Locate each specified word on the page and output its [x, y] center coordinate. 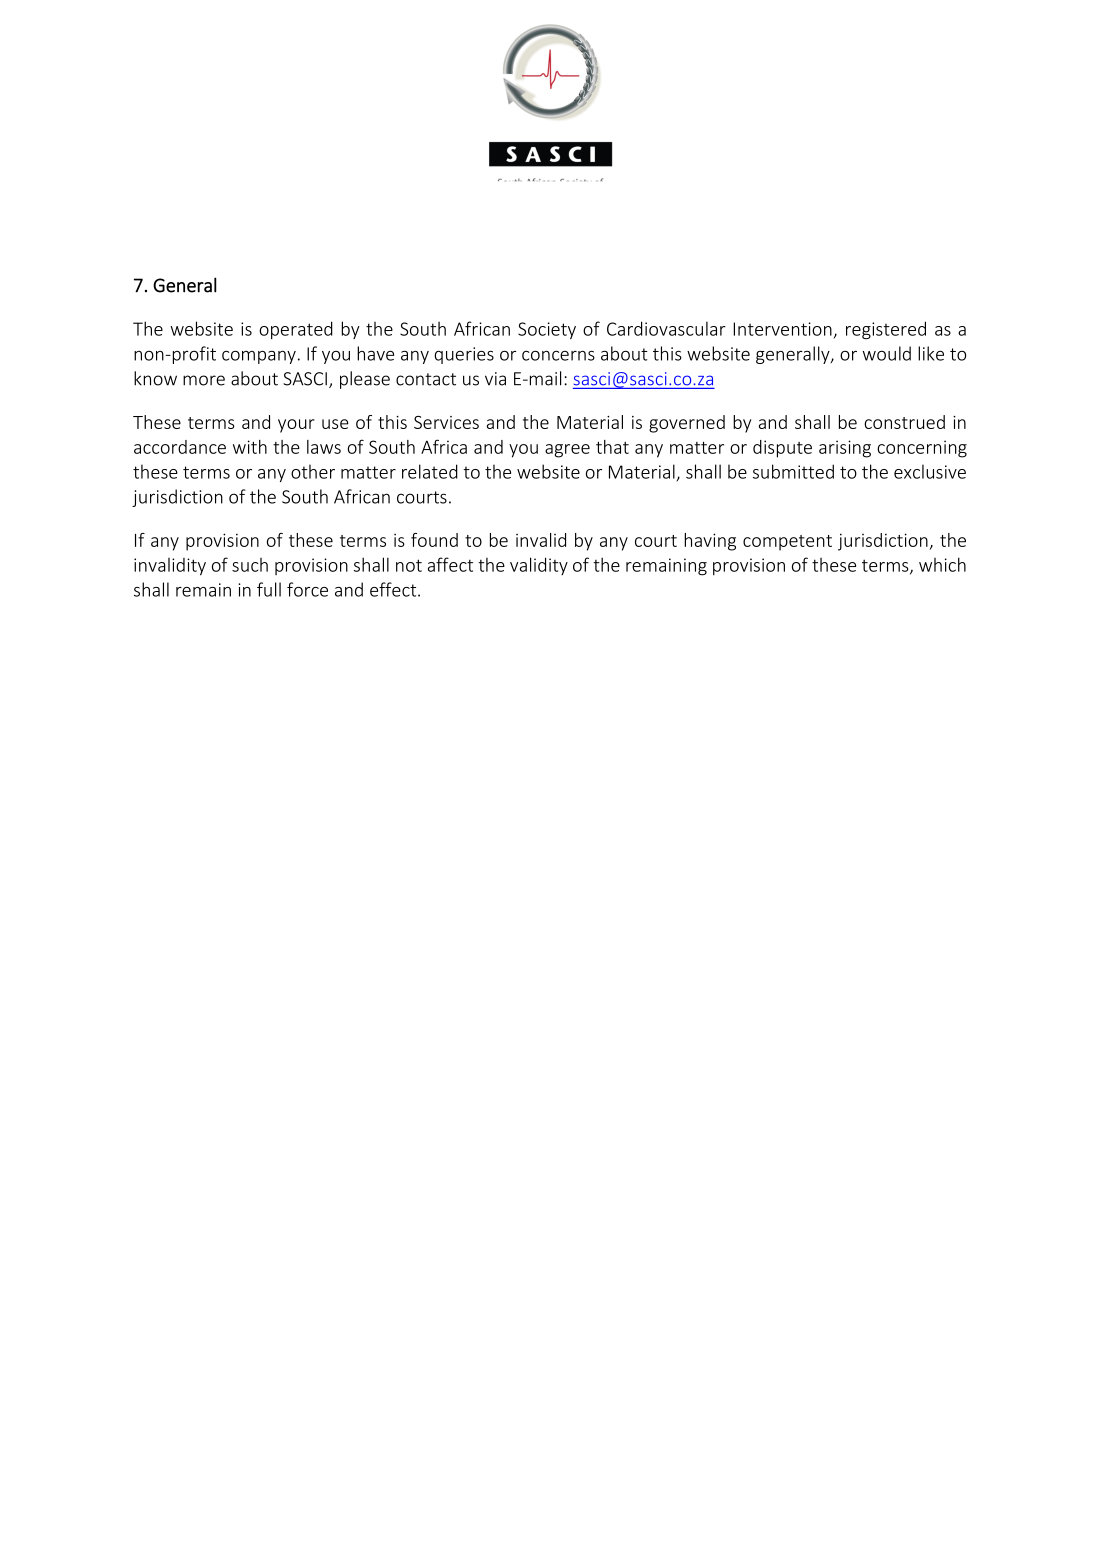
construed [904, 422]
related [430, 471]
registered [886, 330]
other [313, 471]
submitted [793, 471]
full [269, 589]
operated [296, 330]
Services [446, 422]
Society [547, 330]
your [296, 426]
